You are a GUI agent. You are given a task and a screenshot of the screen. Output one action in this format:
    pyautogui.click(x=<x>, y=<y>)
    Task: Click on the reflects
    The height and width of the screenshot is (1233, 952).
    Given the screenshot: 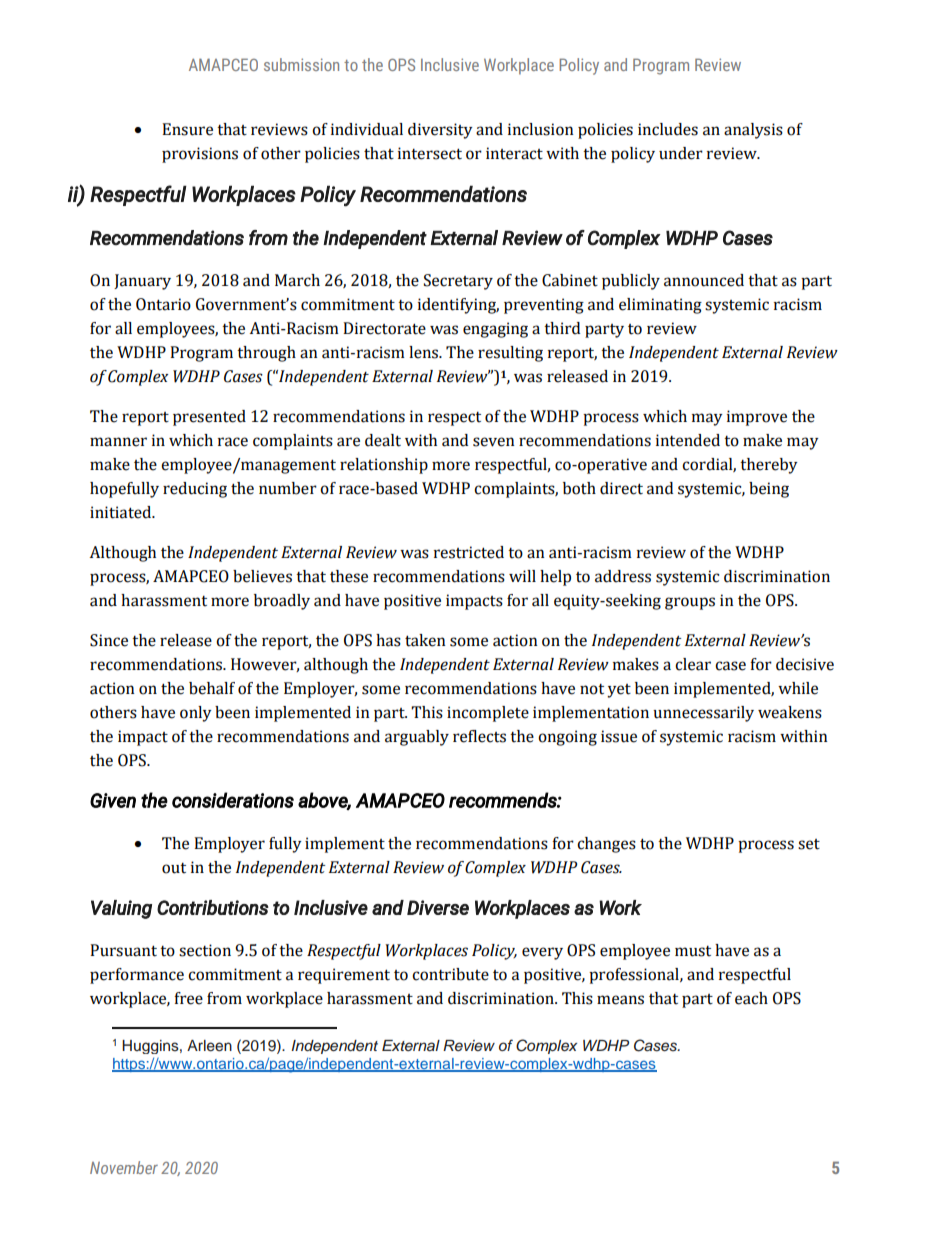 What is the action you would take?
    pyautogui.click(x=479, y=736)
